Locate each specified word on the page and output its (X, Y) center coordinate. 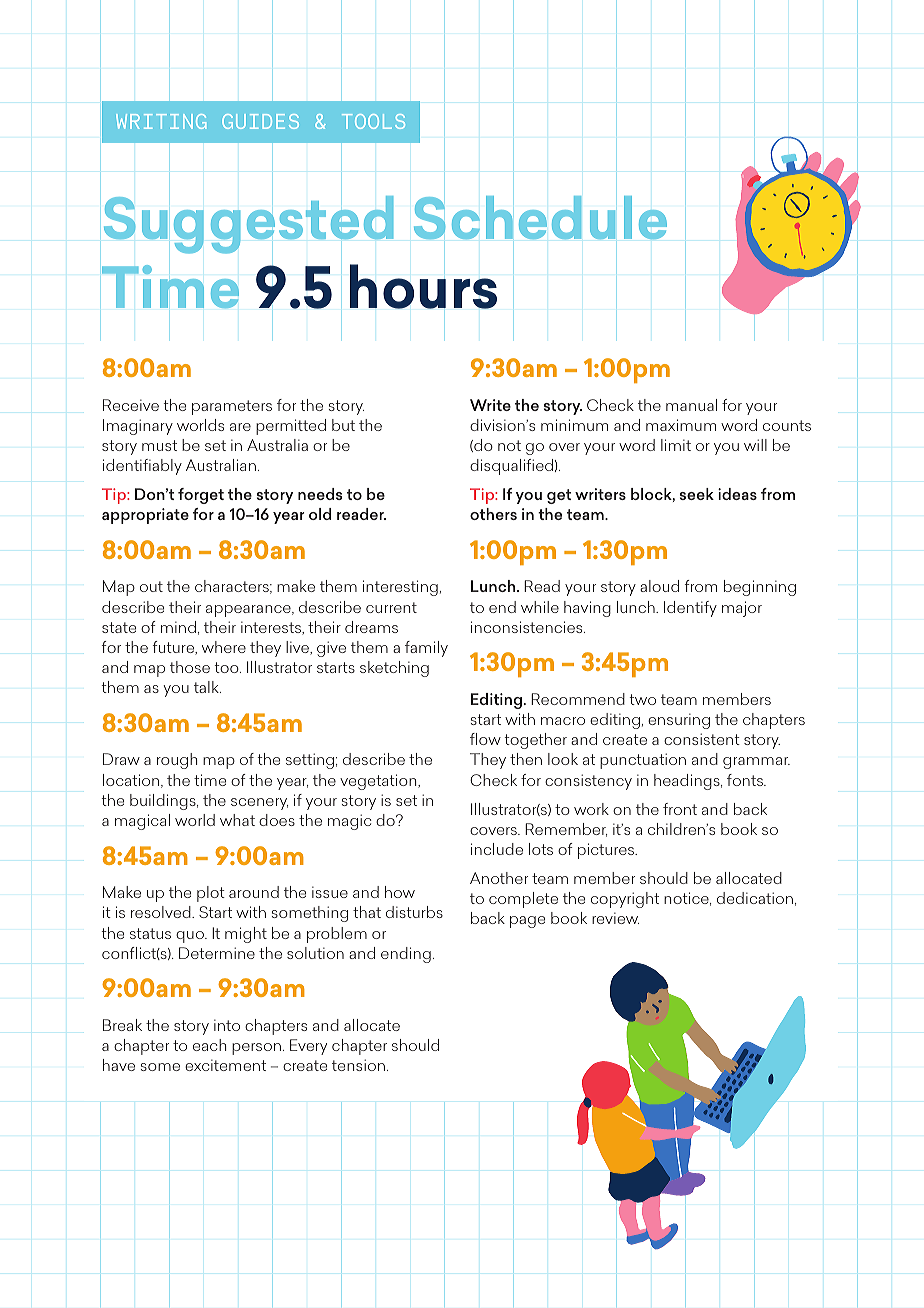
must (159, 445)
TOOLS (373, 121)
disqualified (511, 467)
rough (177, 761)
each (209, 1045)
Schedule (540, 217)
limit (676, 445)
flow (485, 739)
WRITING (161, 121)
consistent (702, 739)
